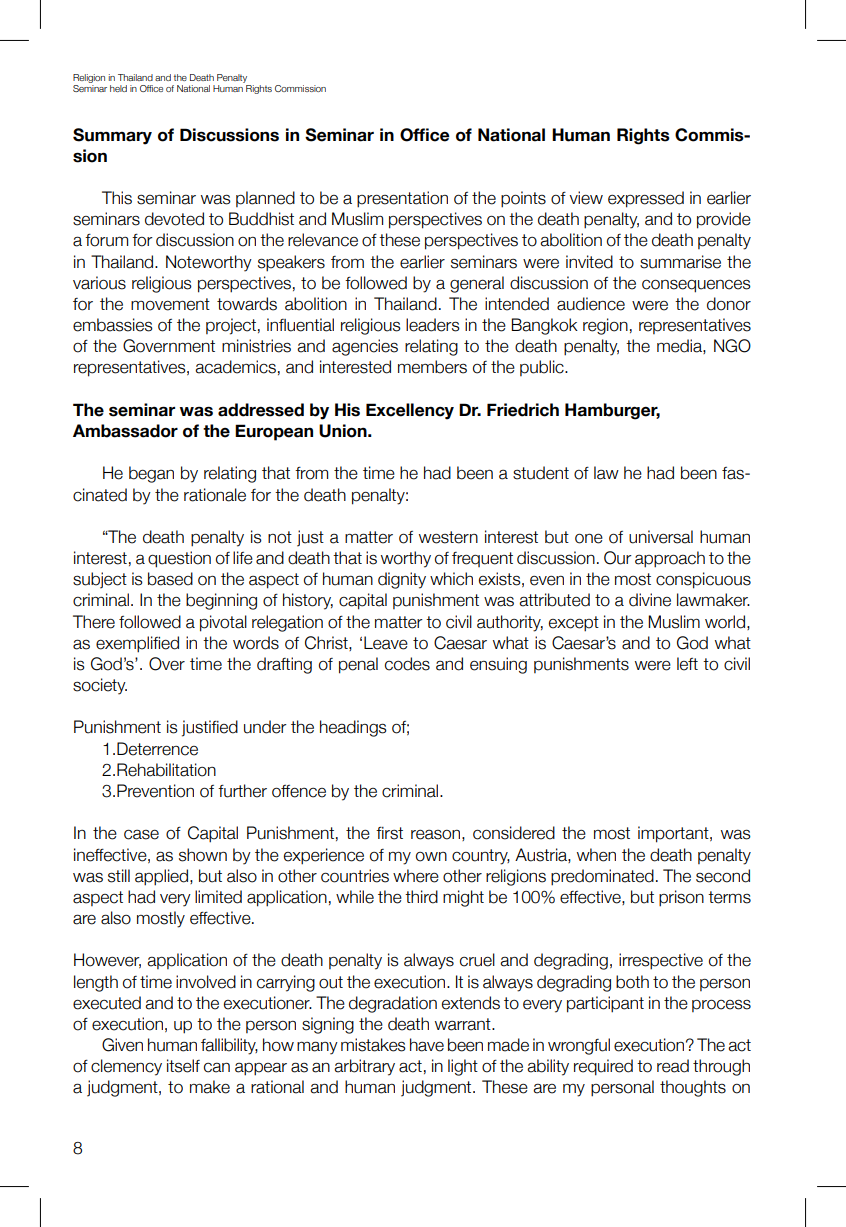 The height and width of the image is (1227, 846). What do you see at coordinates (646, 199) in the image?
I see `expressed` at bounding box center [646, 199].
